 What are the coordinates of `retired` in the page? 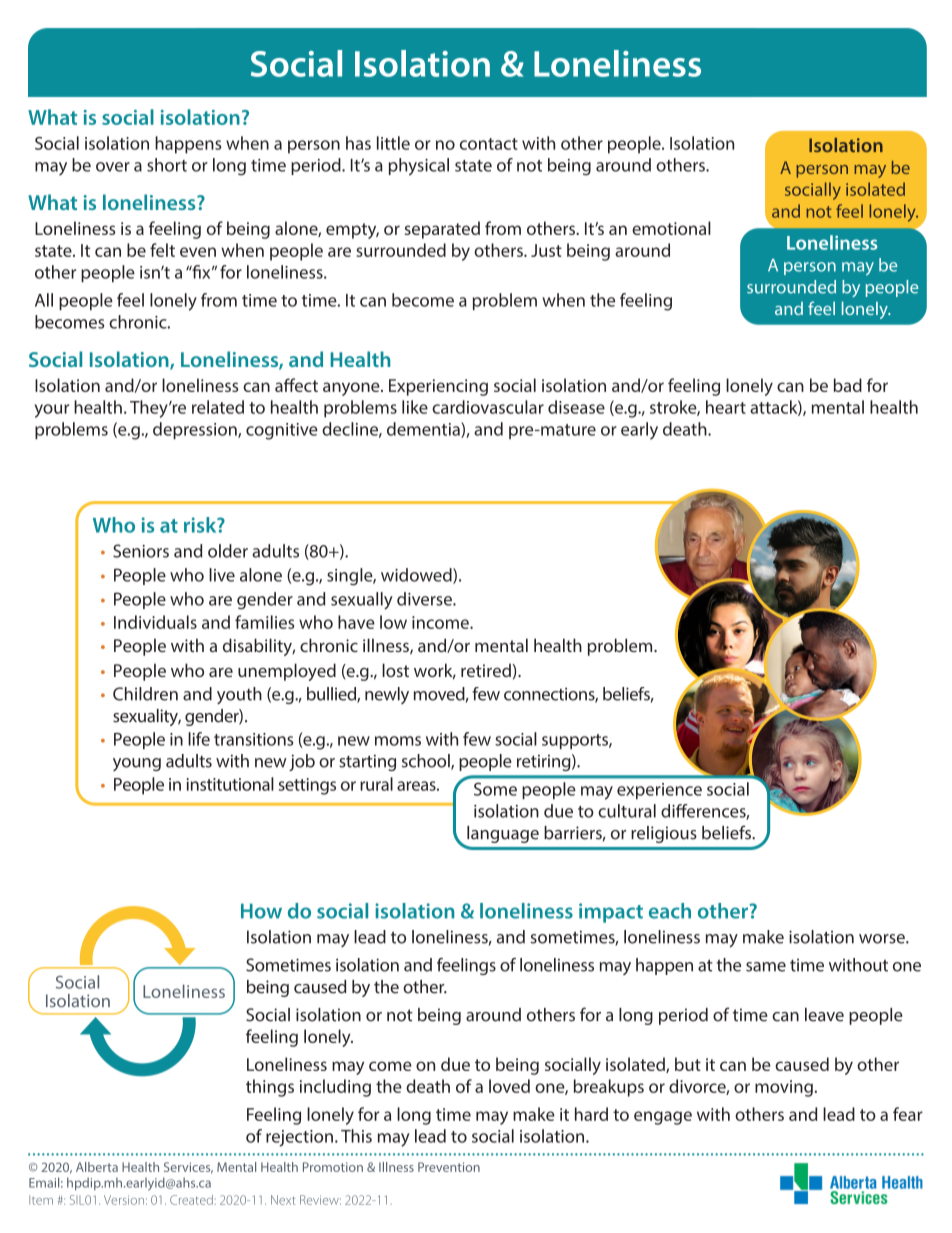 It's located at (486, 670).
